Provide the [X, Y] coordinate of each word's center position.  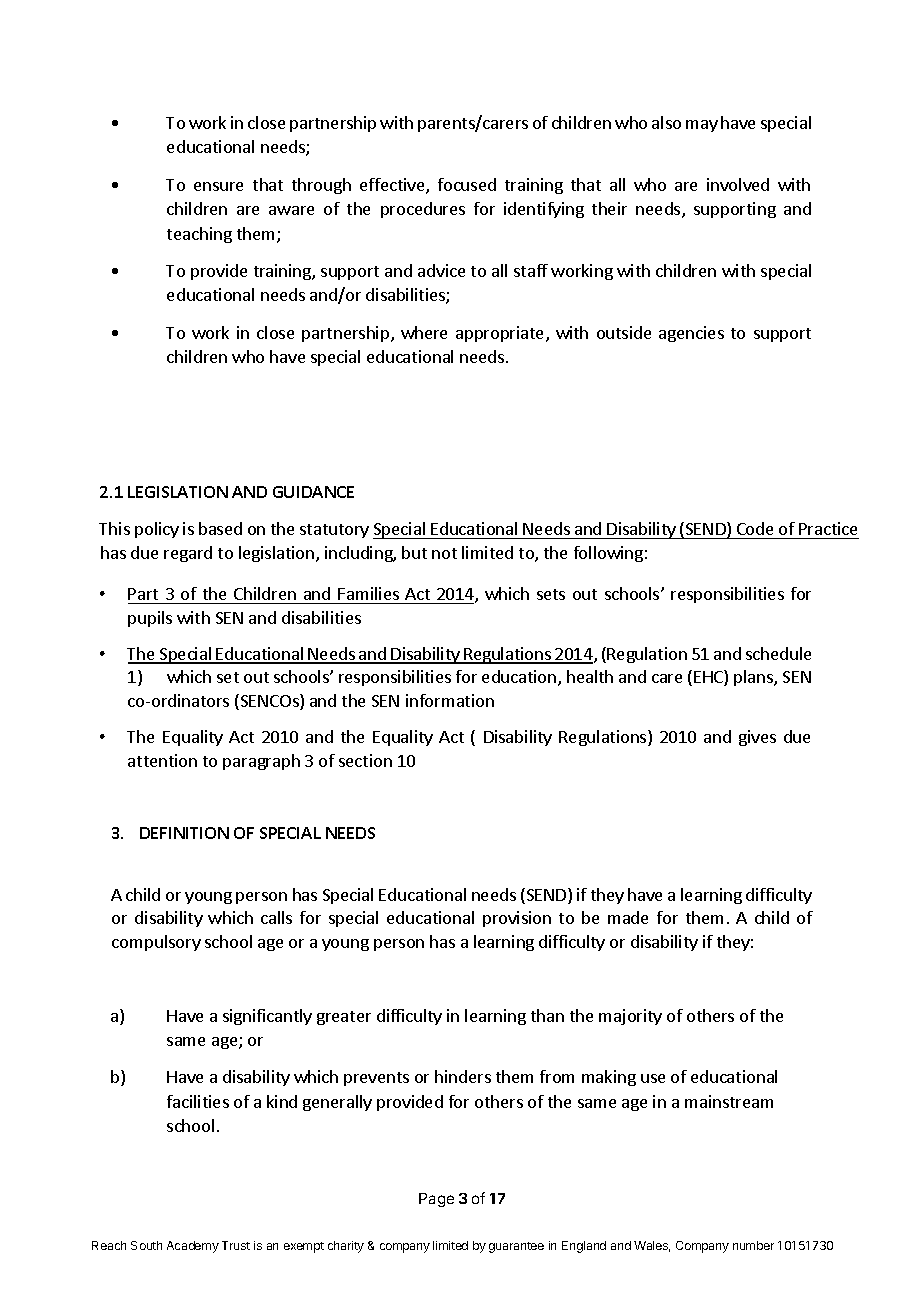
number [753, 1245]
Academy [193, 1247]
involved [738, 184]
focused [467, 184]
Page [436, 1200]
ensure [218, 186]
